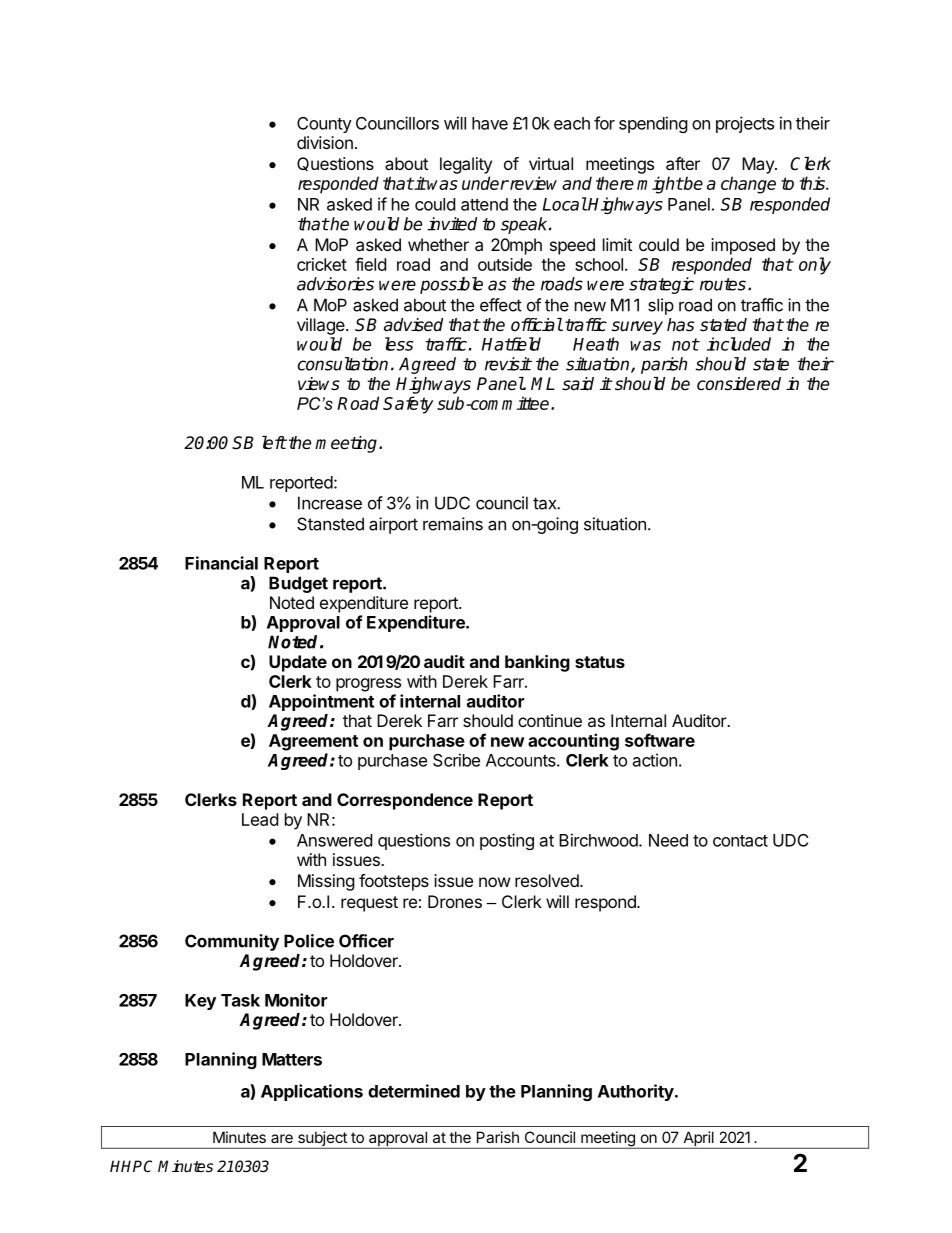 This image has height=1233, width=952. I want to click on considered, so click(739, 384).
